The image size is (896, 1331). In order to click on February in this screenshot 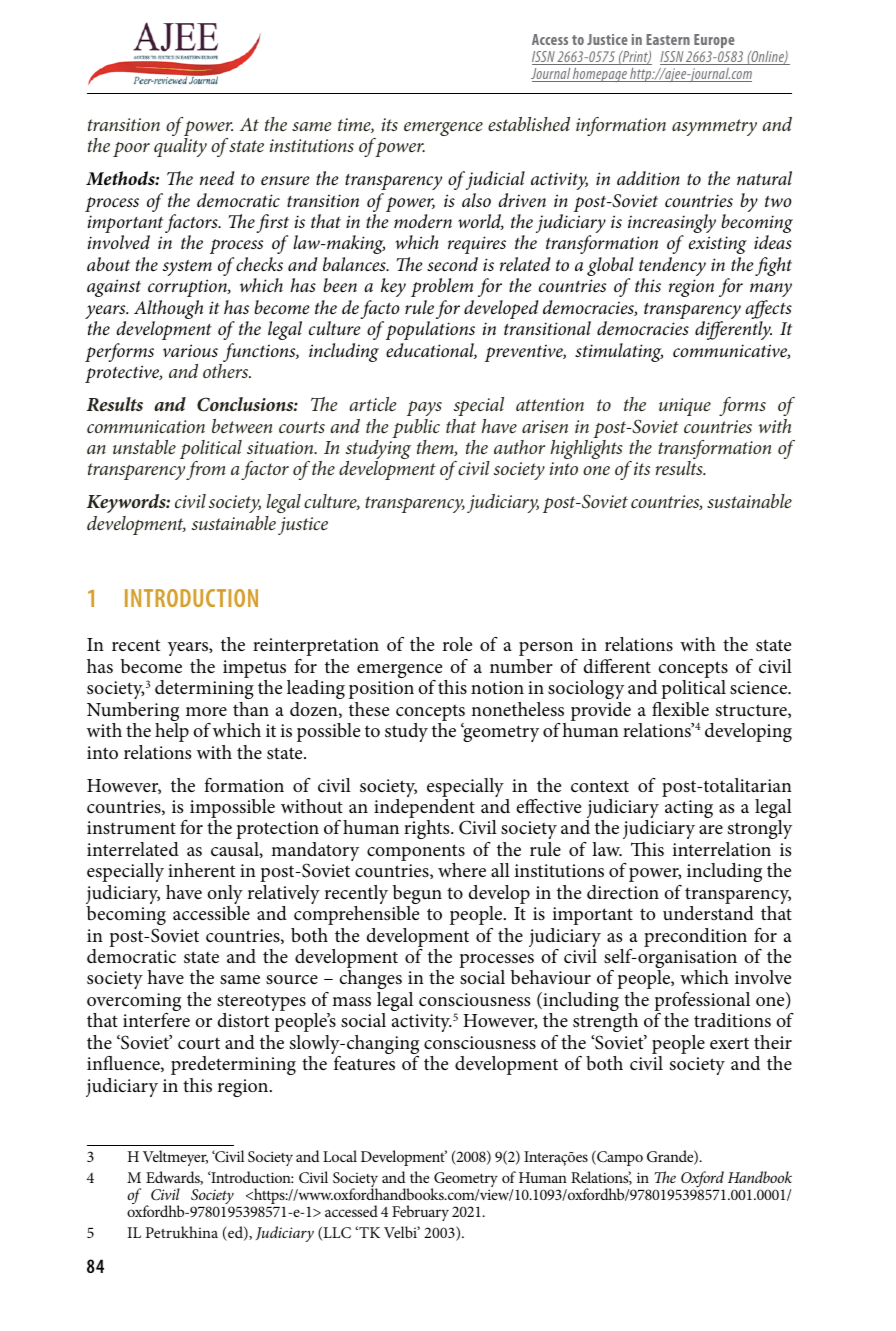, I will do `click(420, 1213)`.
